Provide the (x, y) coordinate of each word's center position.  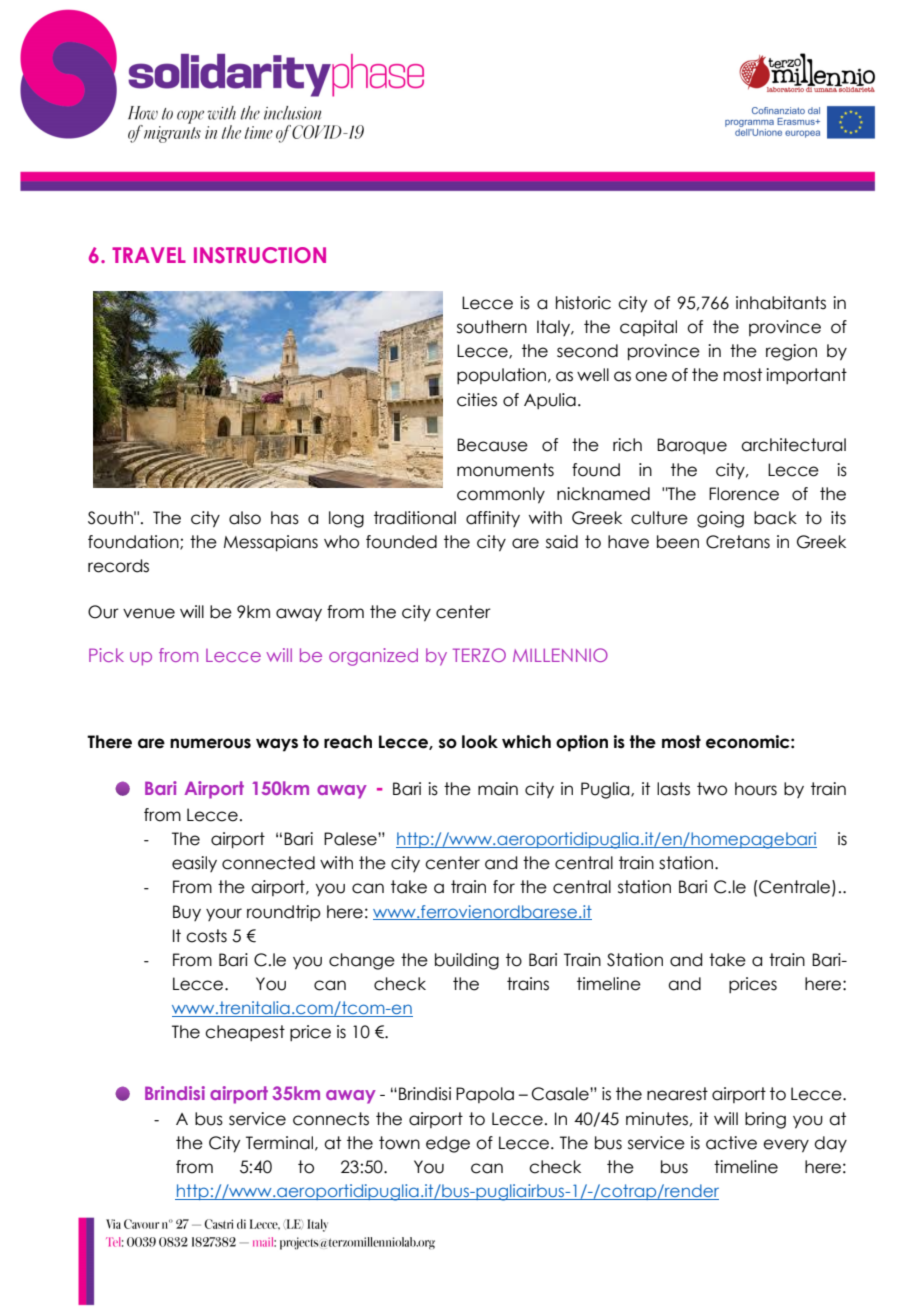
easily (194, 864)
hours (756, 789)
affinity (493, 519)
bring (765, 1120)
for (504, 887)
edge (448, 1144)
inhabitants (781, 303)
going (720, 519)
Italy (555, 328)
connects (331, 1119)
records (118, 566)
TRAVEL (149, 255)
